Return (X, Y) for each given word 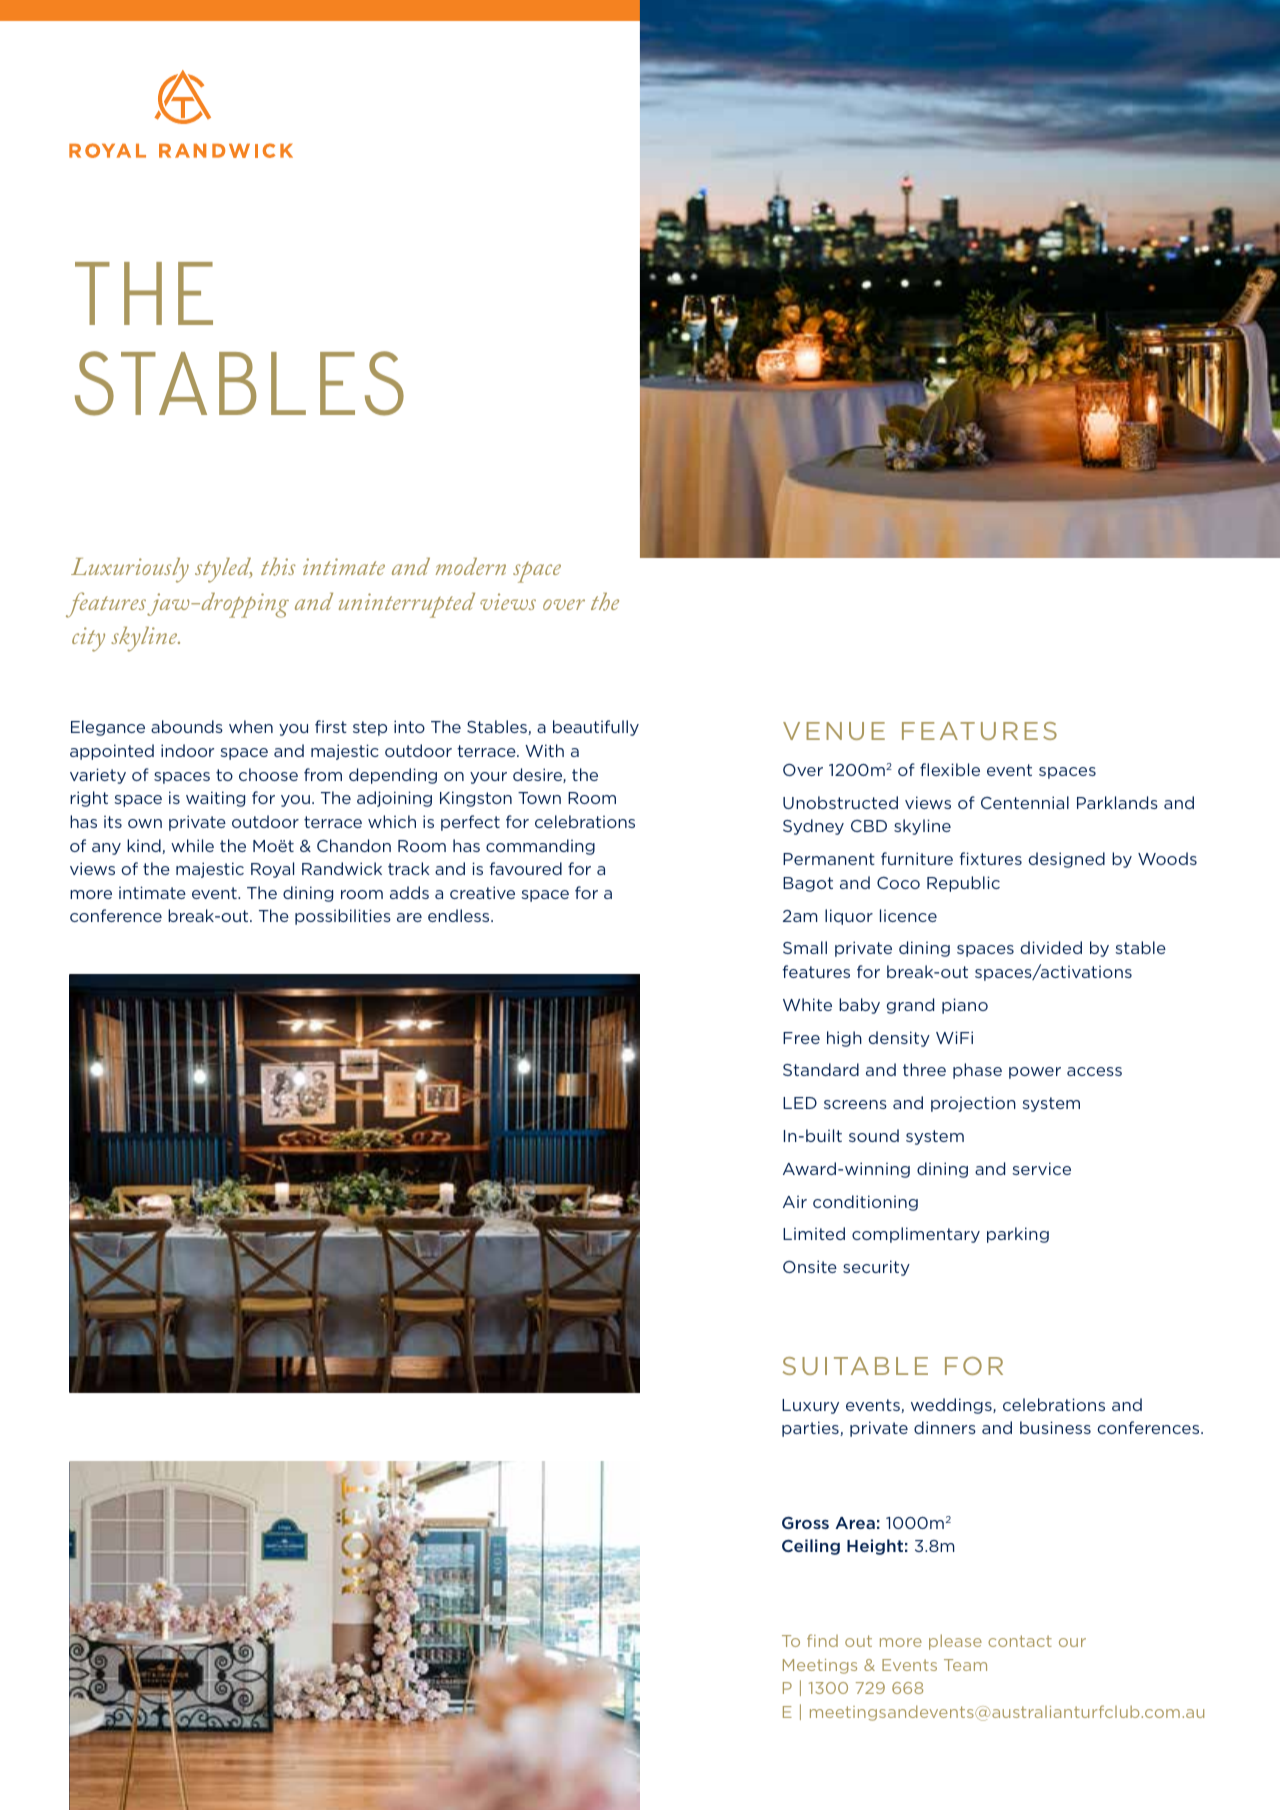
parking (1018, 1235)
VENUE (834, 731)
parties (811, 1429)
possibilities (343, 917)
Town (539, 798)
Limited (814, 1233)
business (1055, 1427)
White (807, 1004)
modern (471, 566)
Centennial (1025, 802)
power (1035, 1073)
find (822, 1640)
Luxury (810, 1406)
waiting (215, 799)
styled (224, 570)
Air (795, 1201)
